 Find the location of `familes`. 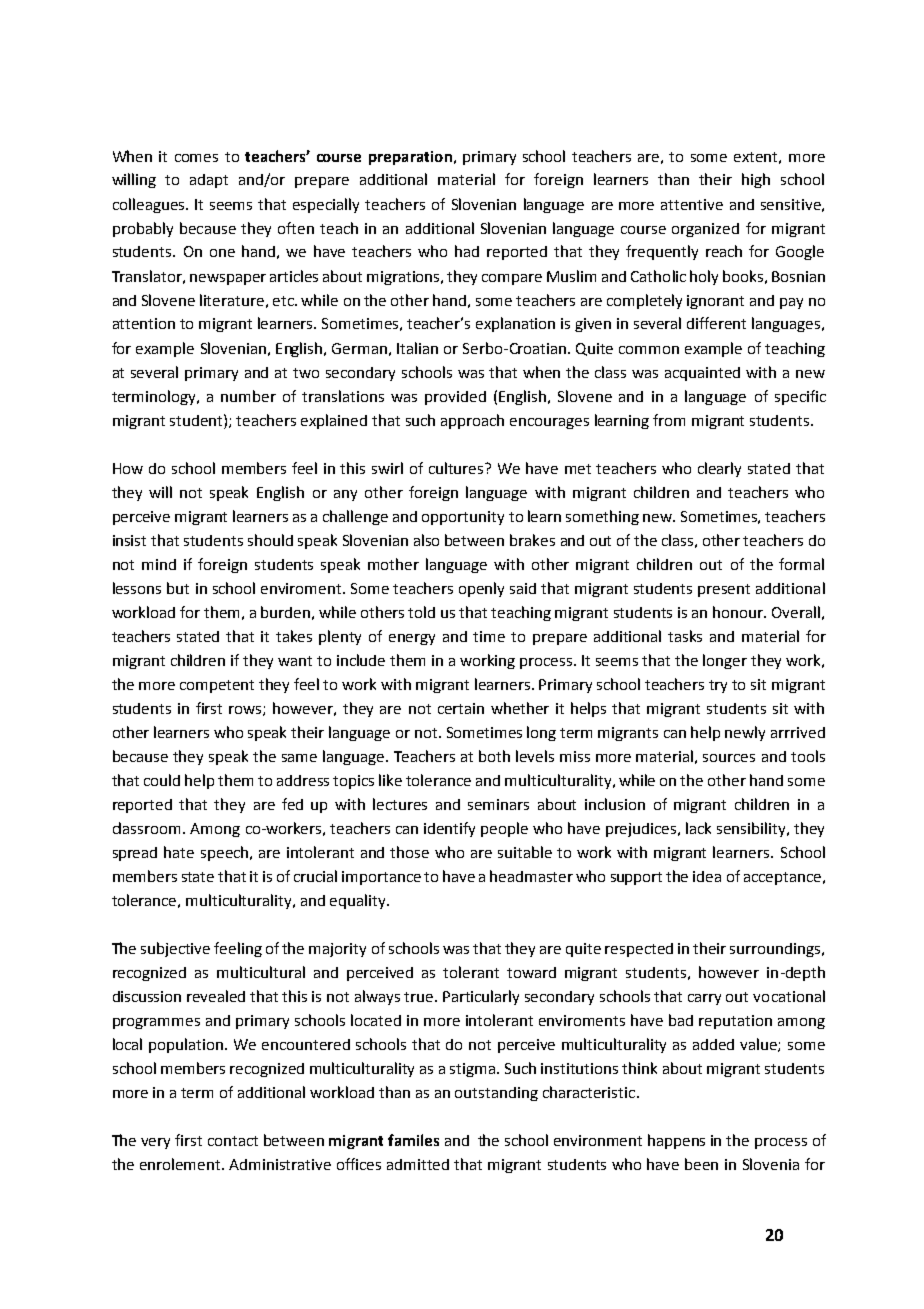

familes is located at coordinates (413, 1140).
